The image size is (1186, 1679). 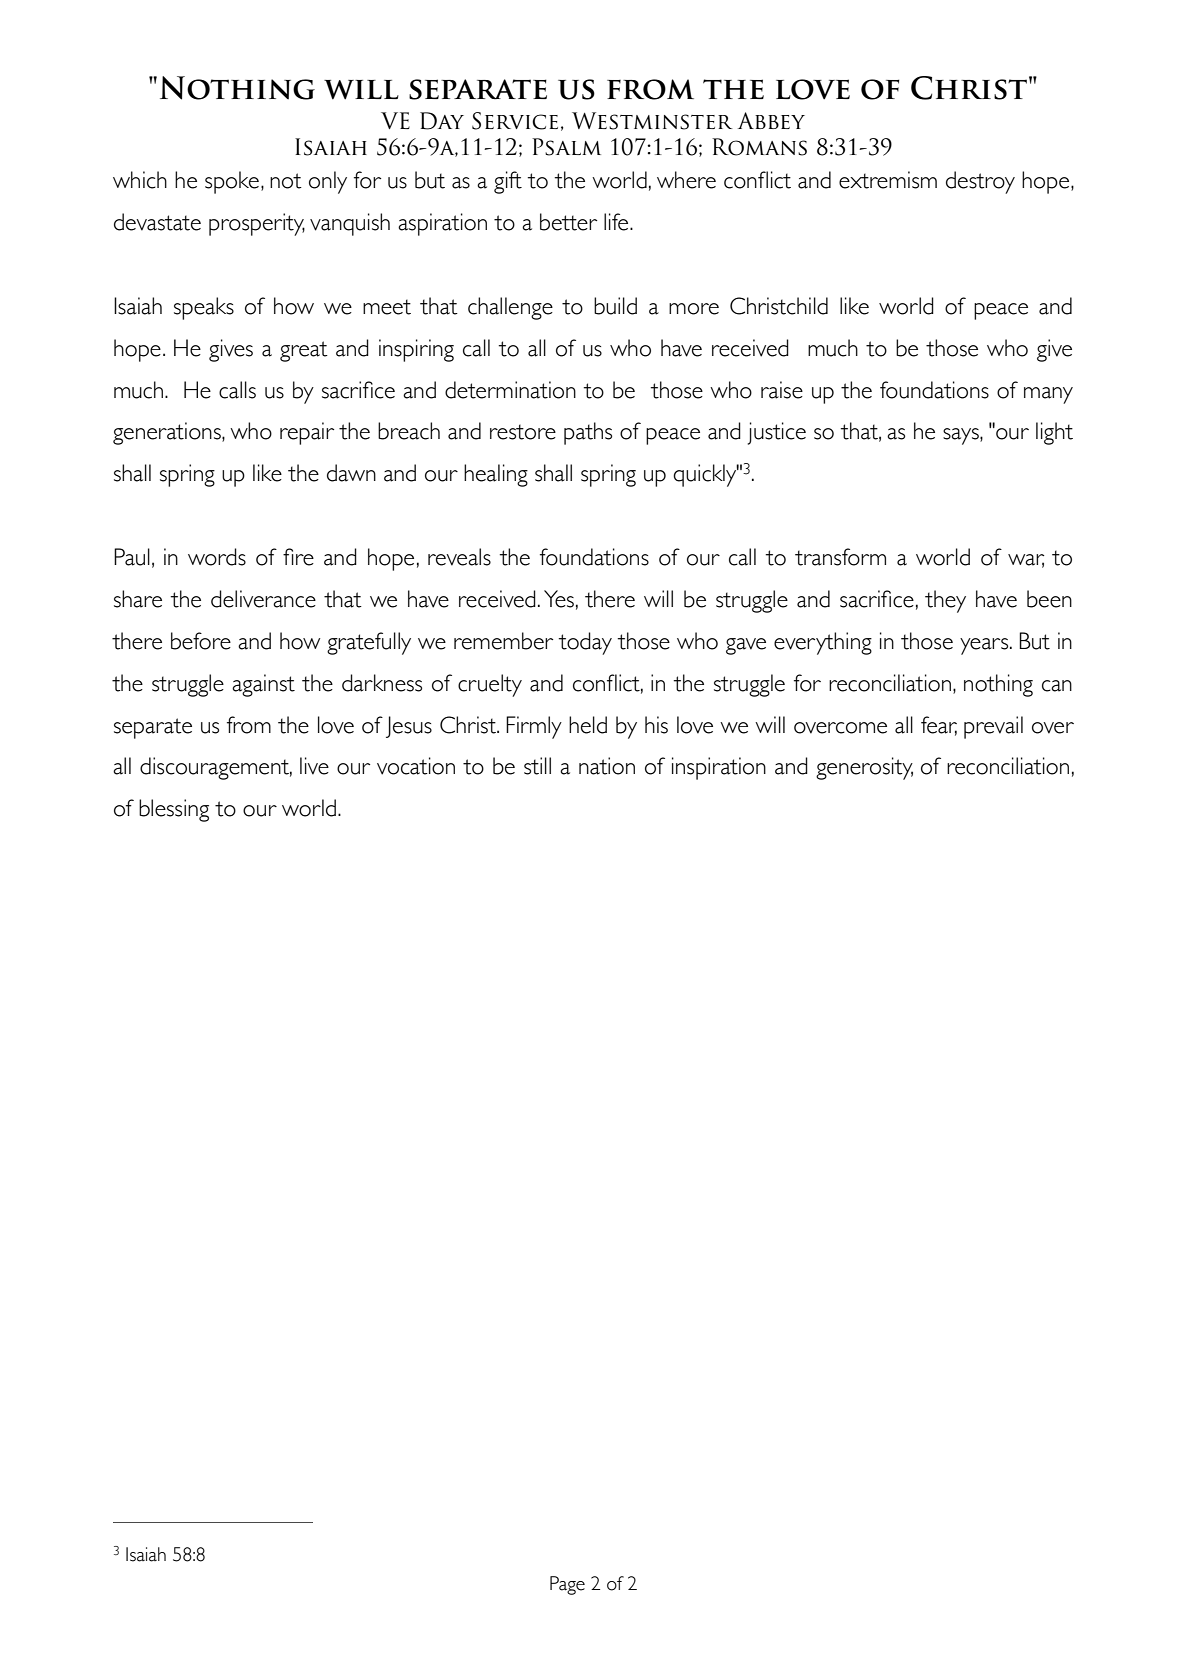 What do you see at coordinates (537, 766) in the screenshot?
I see `still` at bounding box center [537, 766].
